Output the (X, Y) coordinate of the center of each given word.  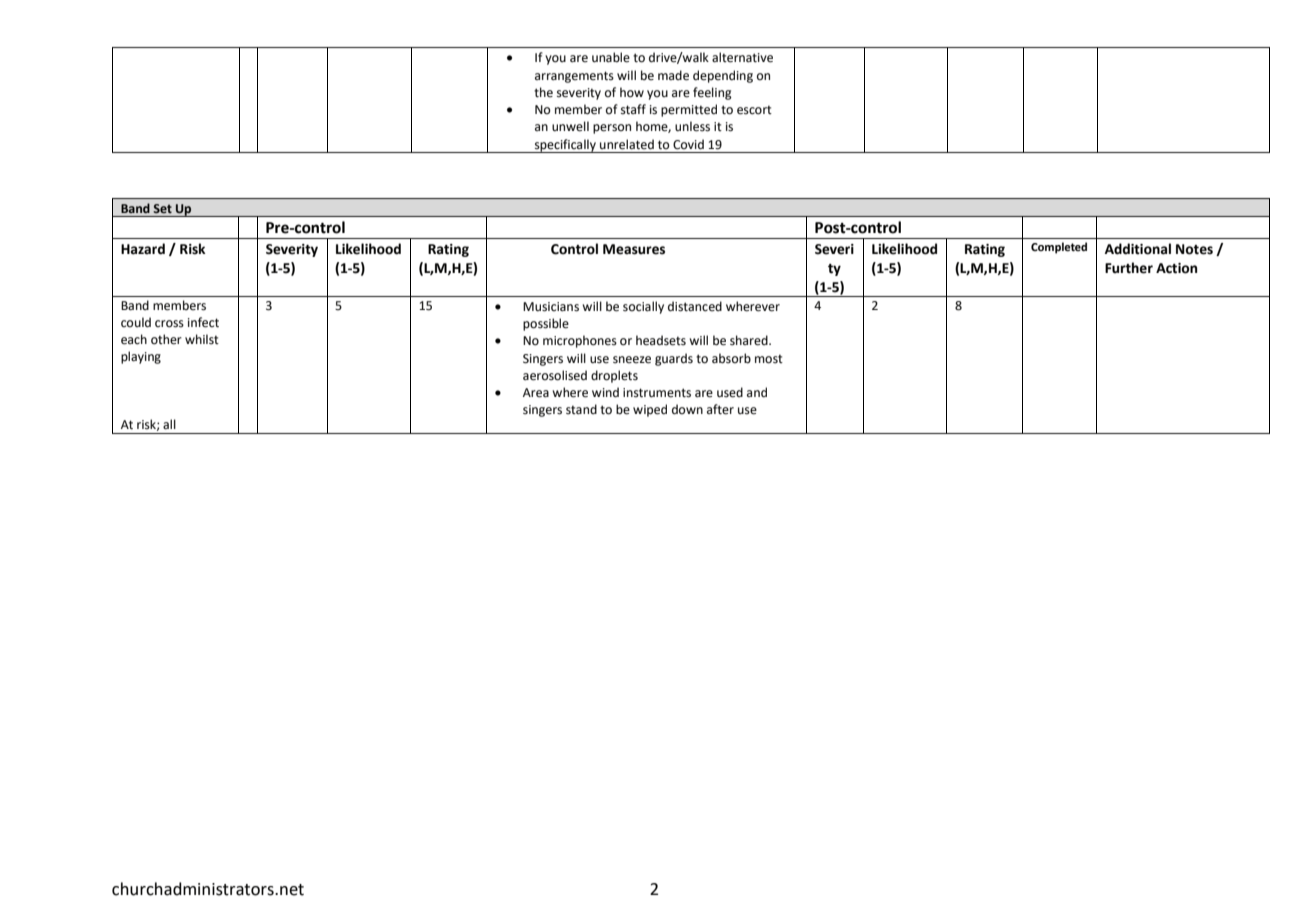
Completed (1059, 248)
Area (536, 393)
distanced (695, 306)
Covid (688, 144)
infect (203, 322)
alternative (742, 57)
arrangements (574, 77)
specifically (565, 146)
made (673, 75)
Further (1129, 268)
